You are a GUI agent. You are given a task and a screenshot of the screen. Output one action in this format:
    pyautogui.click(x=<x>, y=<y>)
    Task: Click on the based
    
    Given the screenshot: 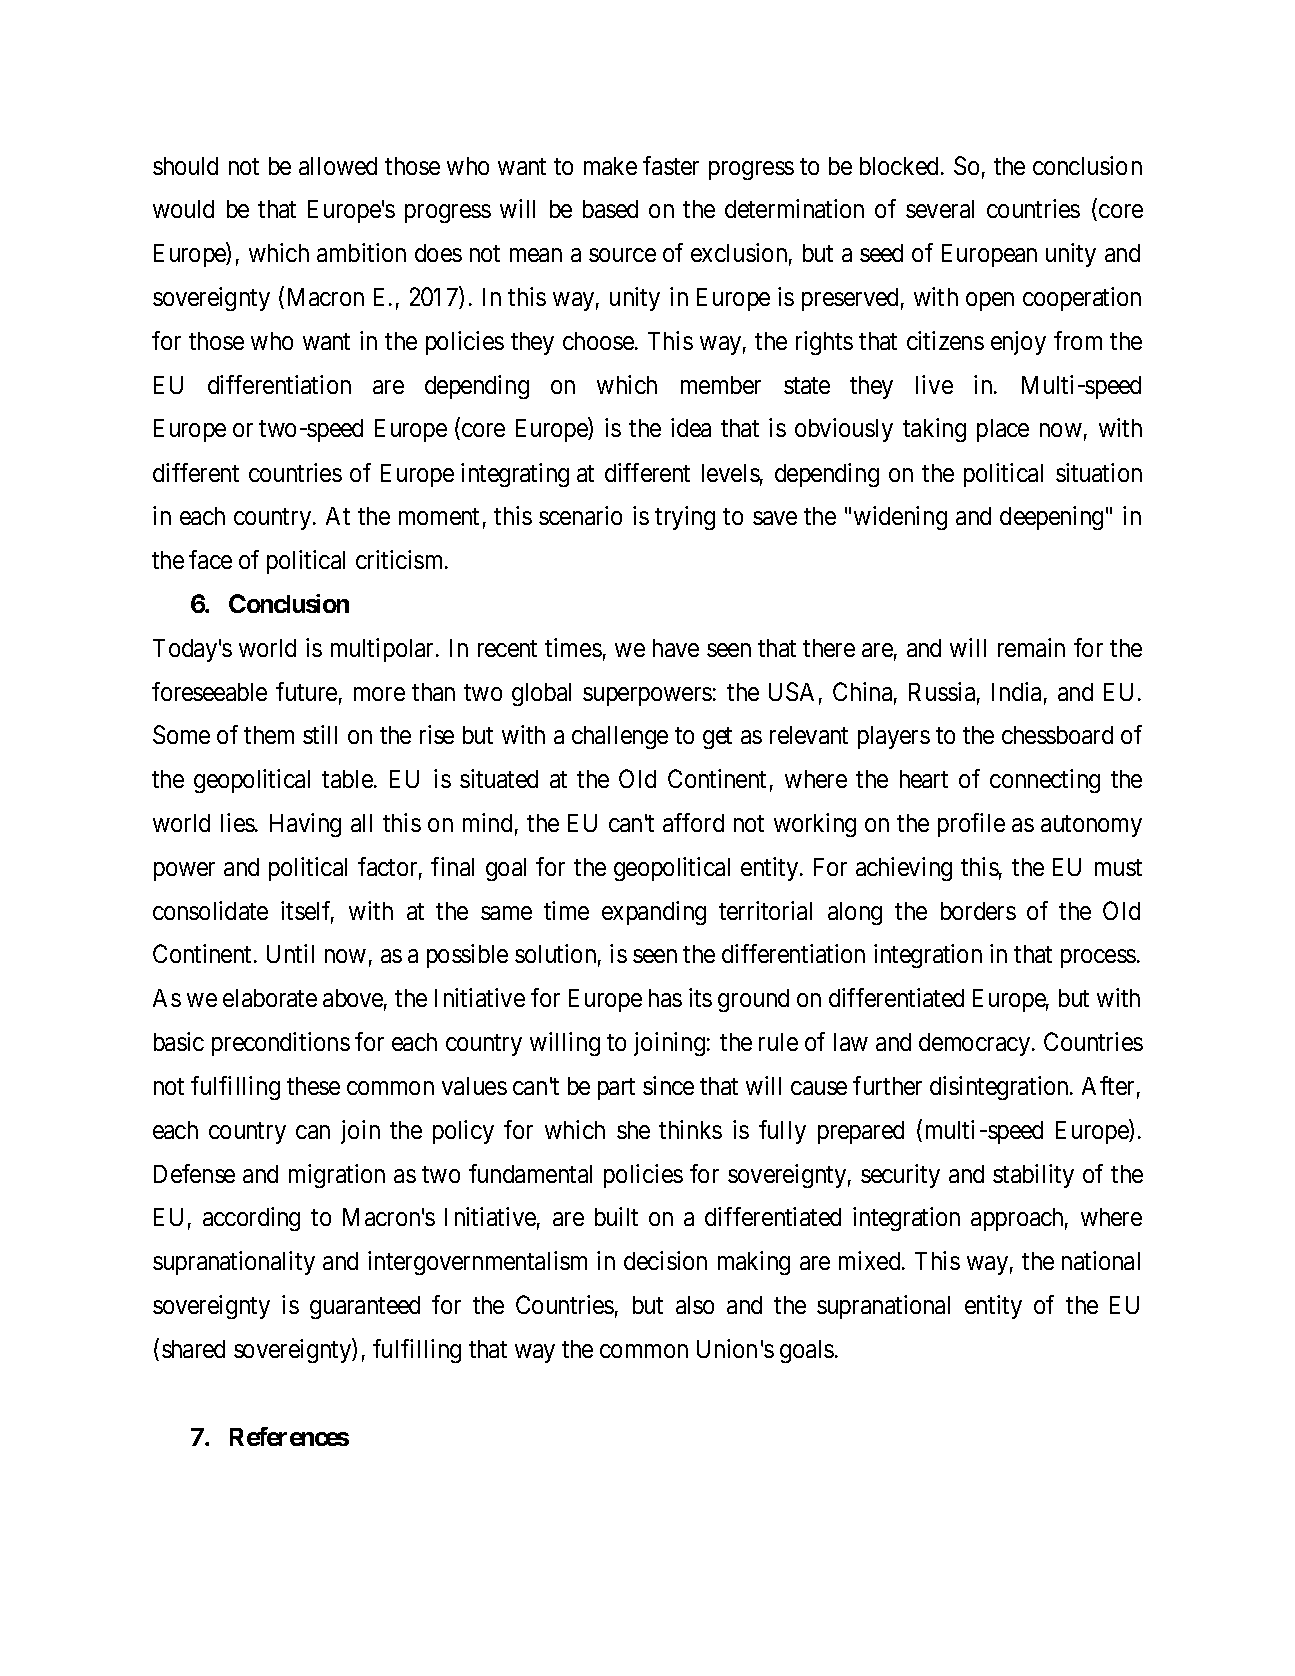 What is the action you would take?
    pyautogui.click(x=610, y=209)
